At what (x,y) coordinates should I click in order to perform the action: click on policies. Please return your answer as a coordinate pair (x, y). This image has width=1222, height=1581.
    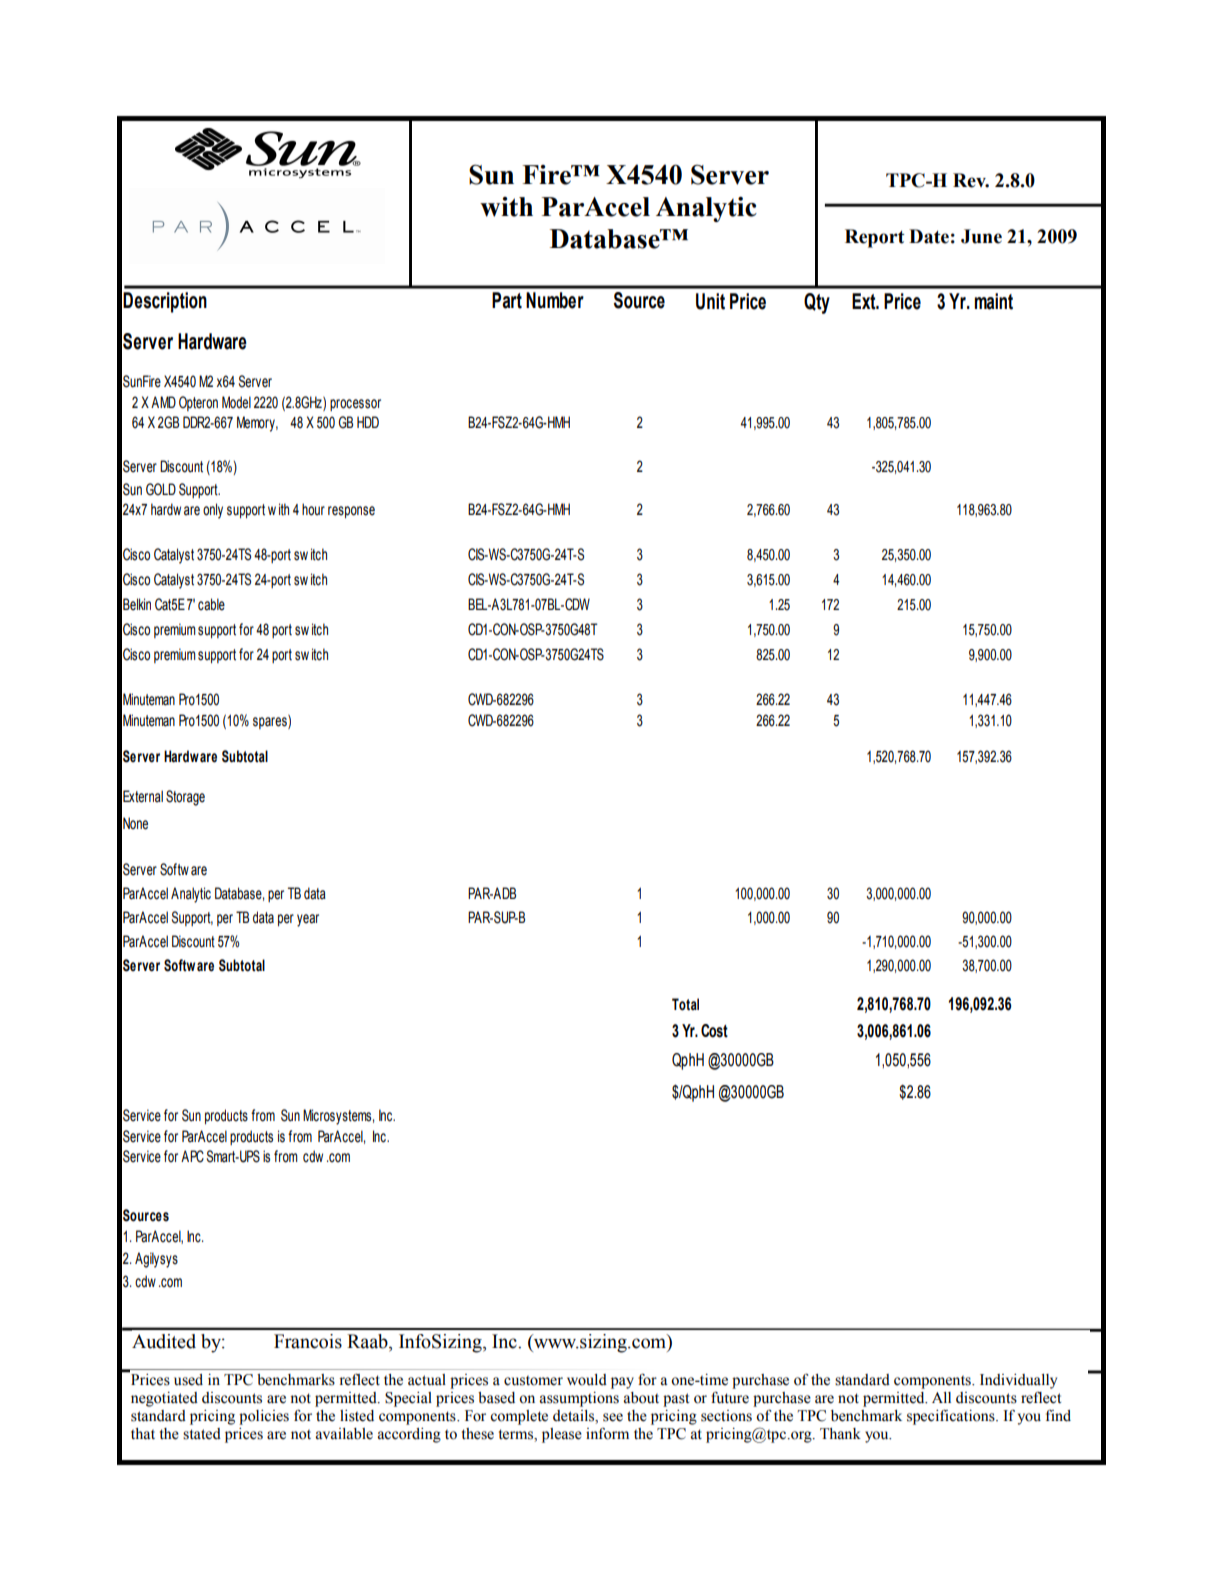
    Looking at the image, I should click on (264, 1417).
